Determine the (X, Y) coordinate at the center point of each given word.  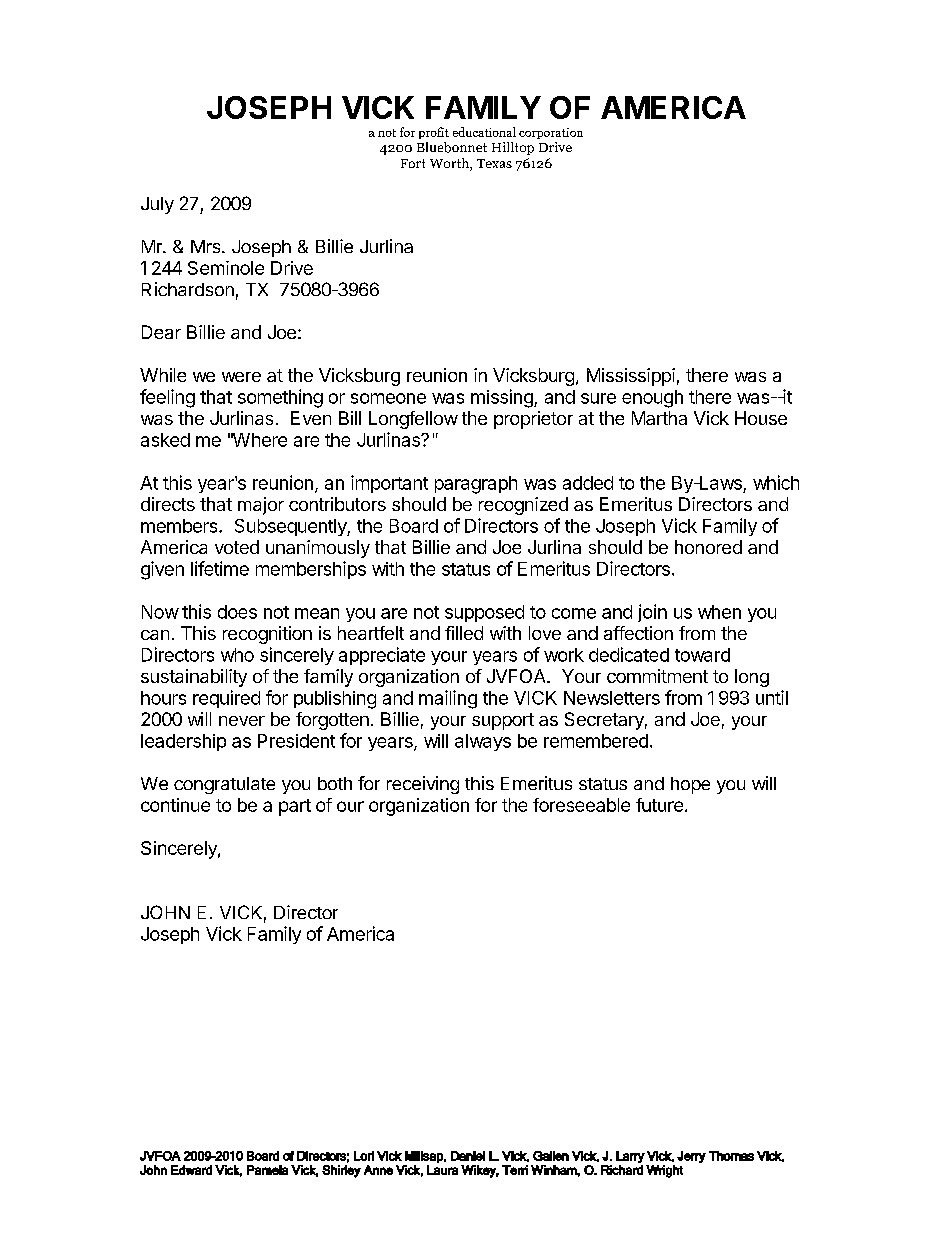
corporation (551, 133)
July (157, 205)
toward (702, 655)
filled (464, 633)
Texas (494, 163)
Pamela (267, 1170)
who (237, 655)
